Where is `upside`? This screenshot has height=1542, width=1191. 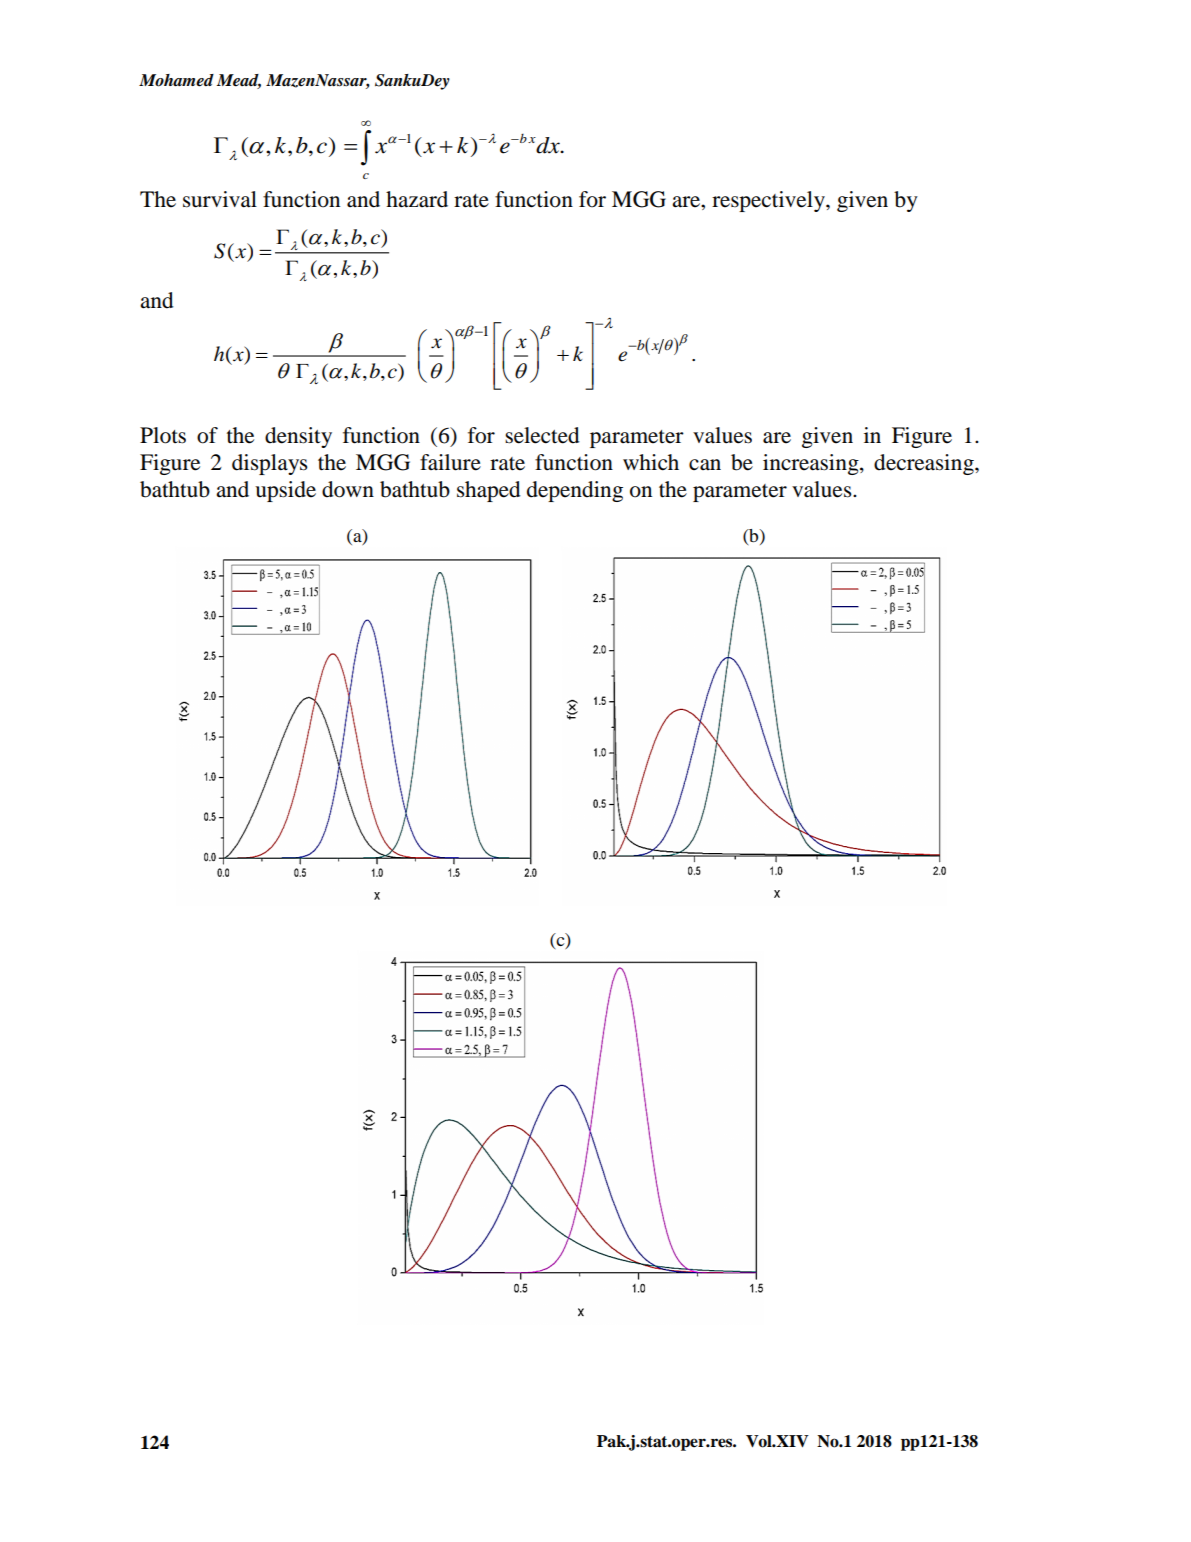
upside is located at coordinates (285, 491).
